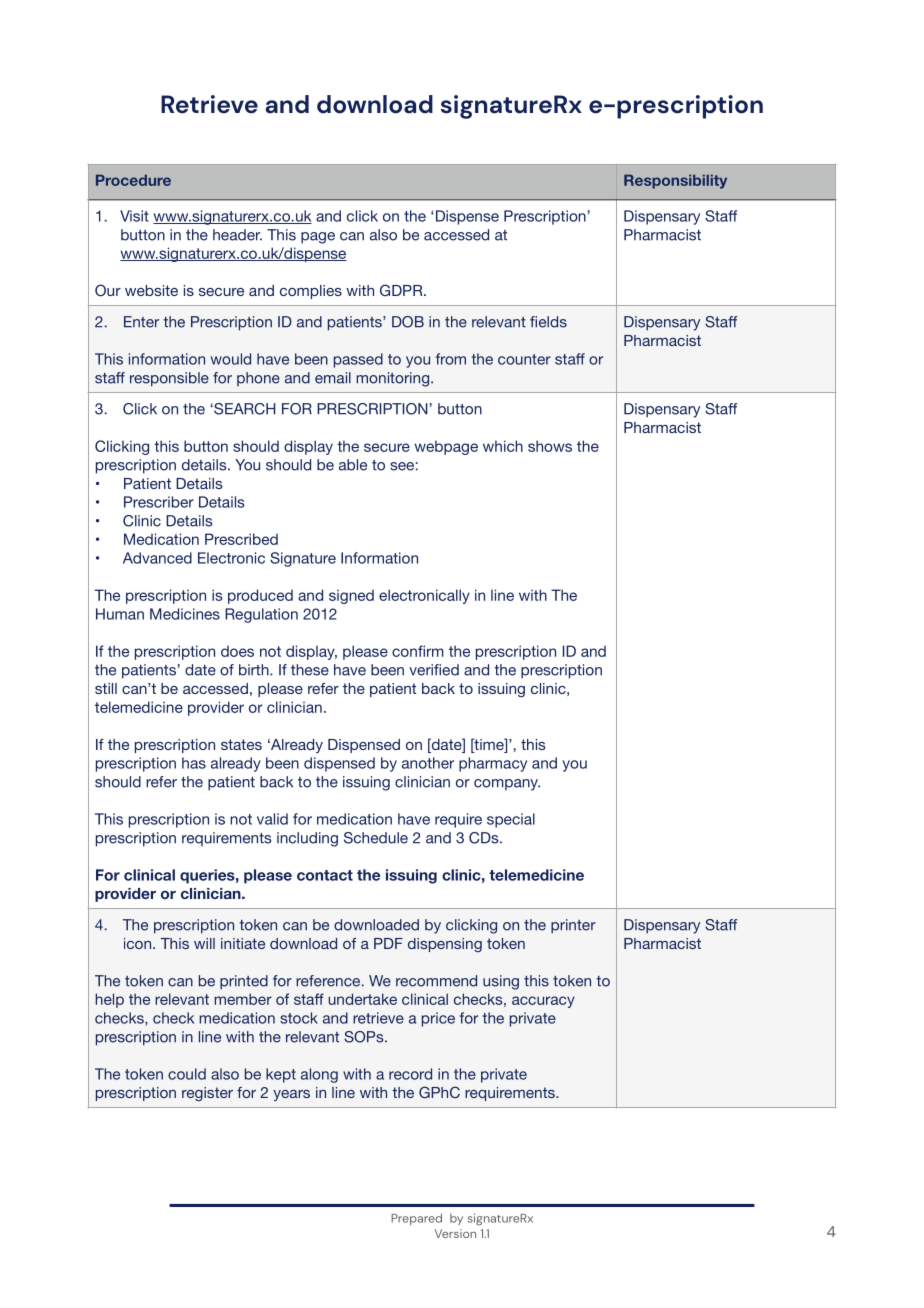  I want to click on will, so click(204, 943).
